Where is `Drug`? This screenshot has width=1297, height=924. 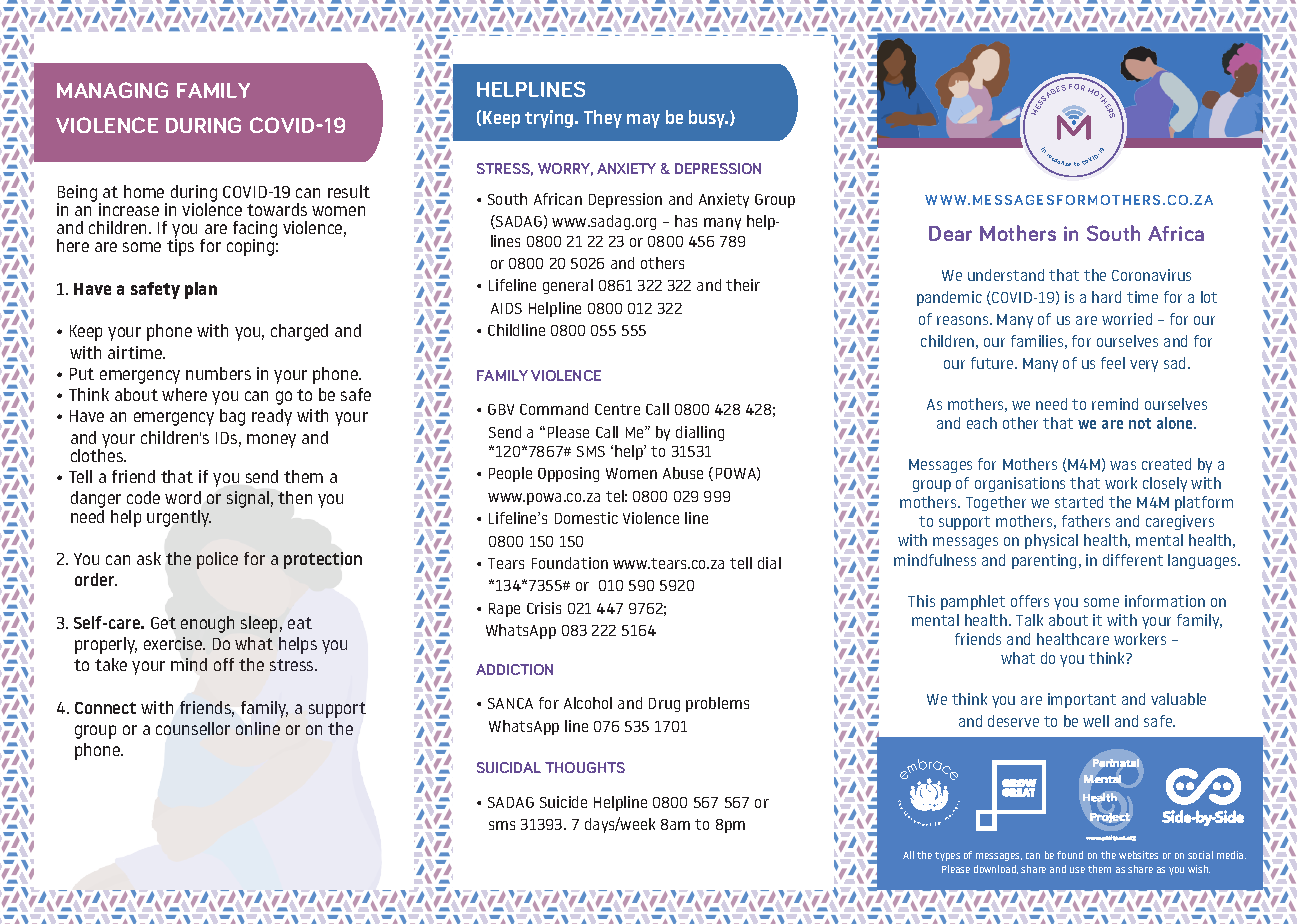 Drug is located at coordinates (664, 705).
